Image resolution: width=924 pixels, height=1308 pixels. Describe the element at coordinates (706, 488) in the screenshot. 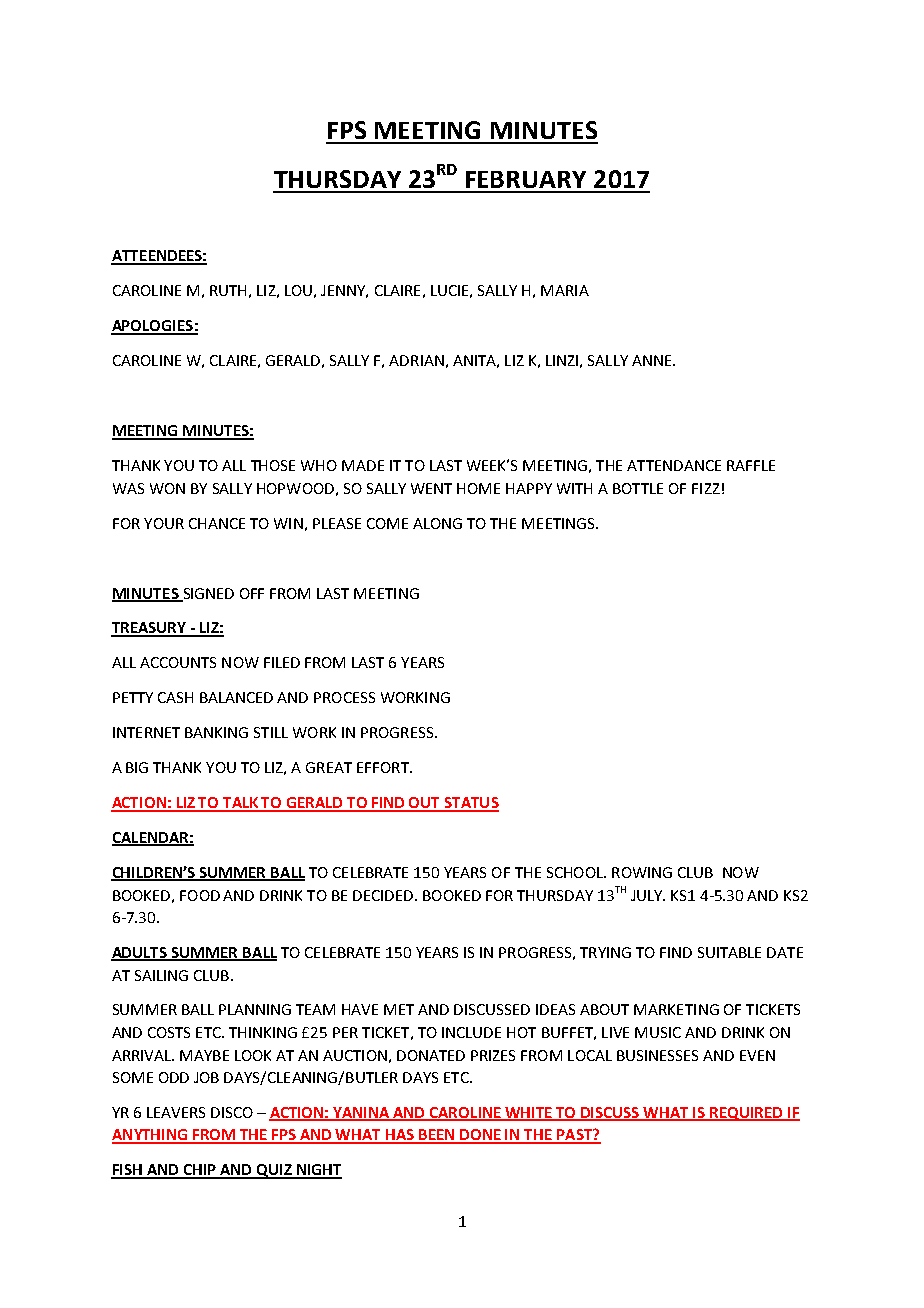

I see `FIZZ` at that location.
